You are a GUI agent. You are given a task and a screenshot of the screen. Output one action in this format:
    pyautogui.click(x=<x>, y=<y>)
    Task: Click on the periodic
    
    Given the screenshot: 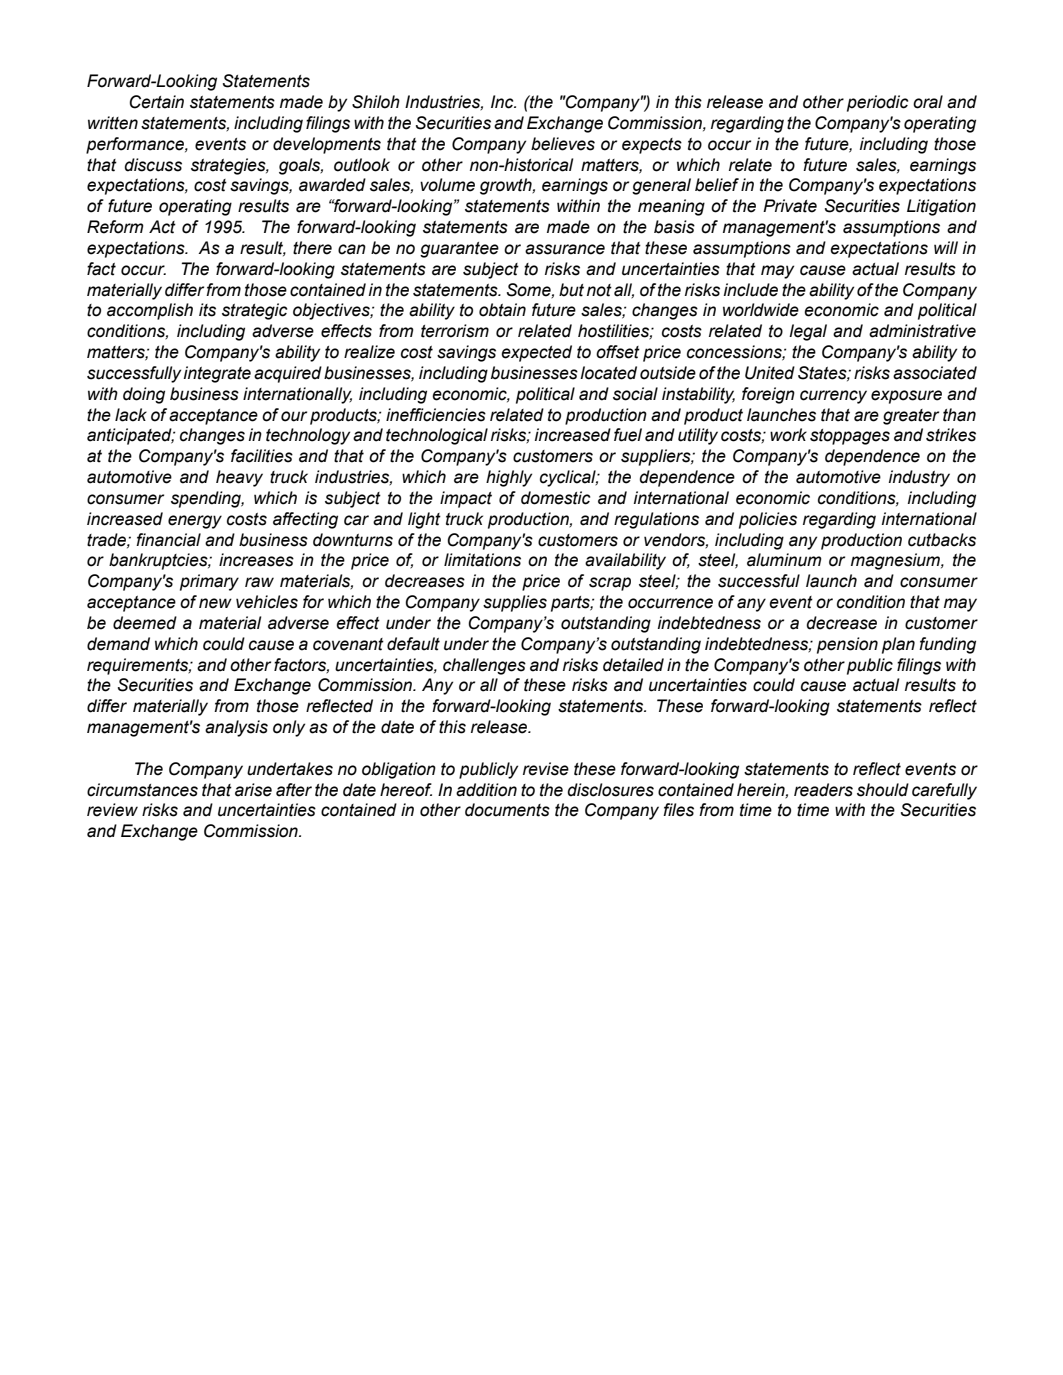 What is the action you would take?
    pyautogui.click(x=877, y=103)
